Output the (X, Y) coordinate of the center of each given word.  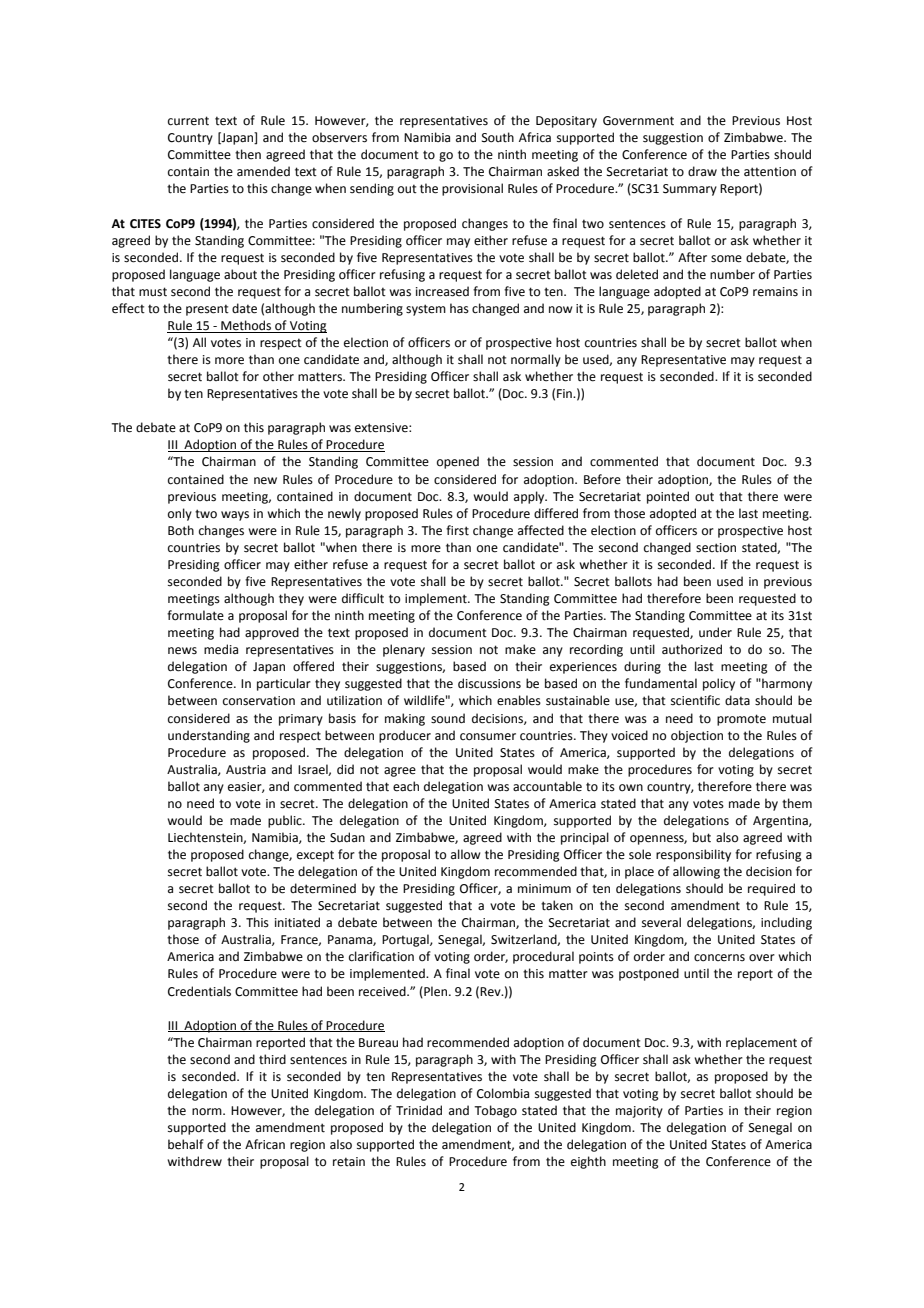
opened (458, 462)
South (498, 137)
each (406, 786)
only (180, 514)
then (248, 154)
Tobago (495, 1111)
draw (702, 171)
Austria (246, 770)
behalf (186, 1144)
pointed (668, 497)
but (702, 837)
